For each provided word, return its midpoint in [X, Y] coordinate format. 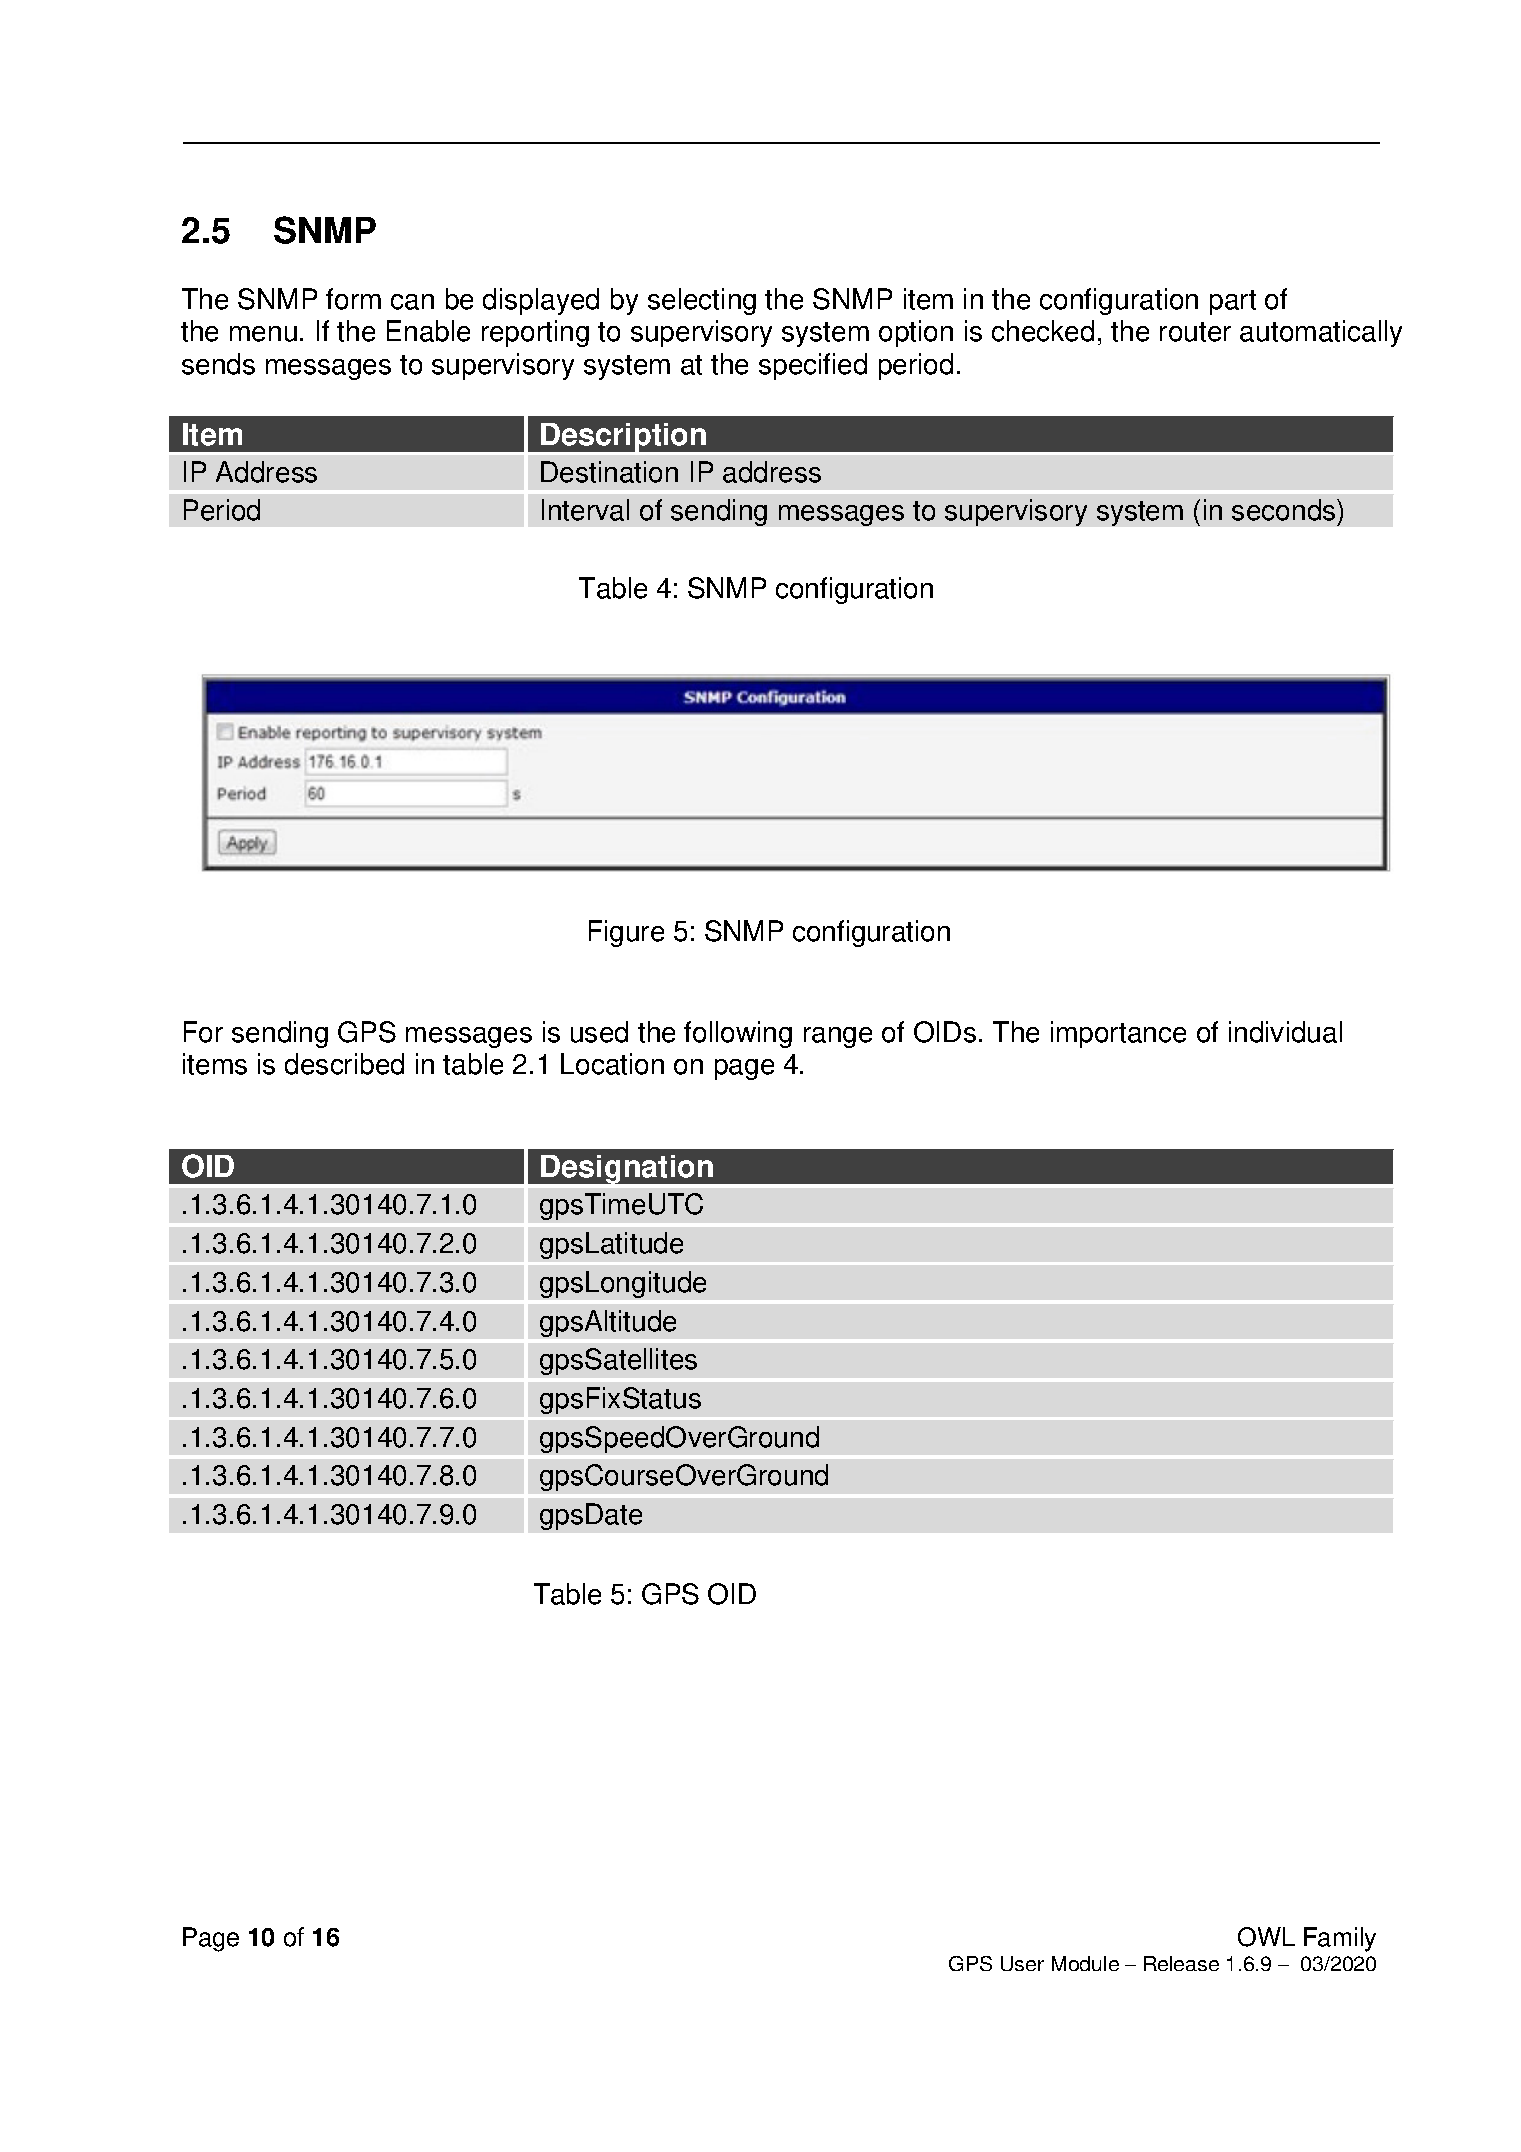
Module [1085, 1963]
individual [1285, 1032]
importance [1118, 1034]
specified [813, 366]
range [838, 1037]
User [1022, 1963]
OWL [1266, 1937]
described [344, 1064]
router [1195, 332]
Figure [626, 933]
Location [612, 1064]
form [353, 299]
